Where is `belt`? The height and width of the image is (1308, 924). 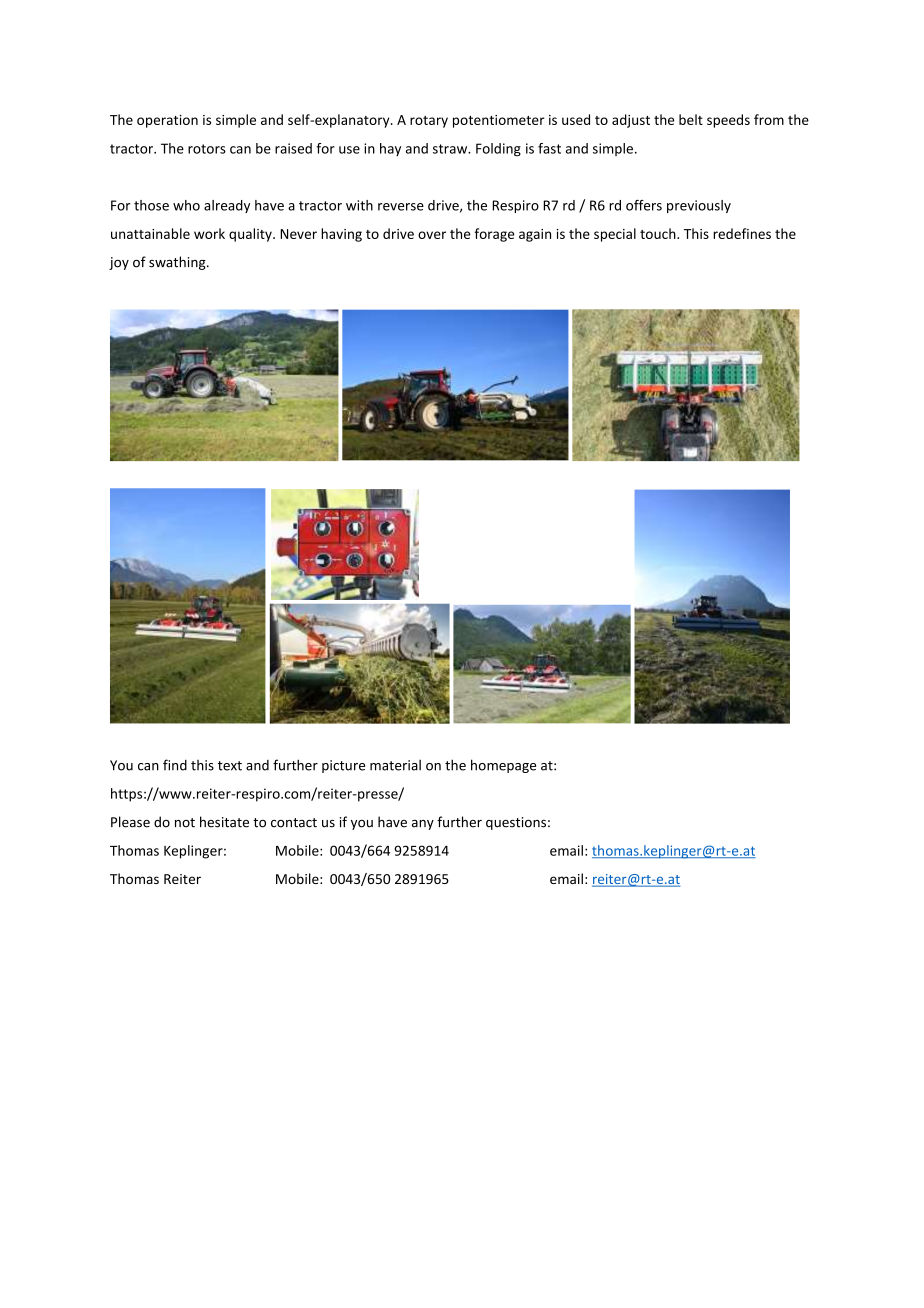 belt is located at coordinates (691, 119).
